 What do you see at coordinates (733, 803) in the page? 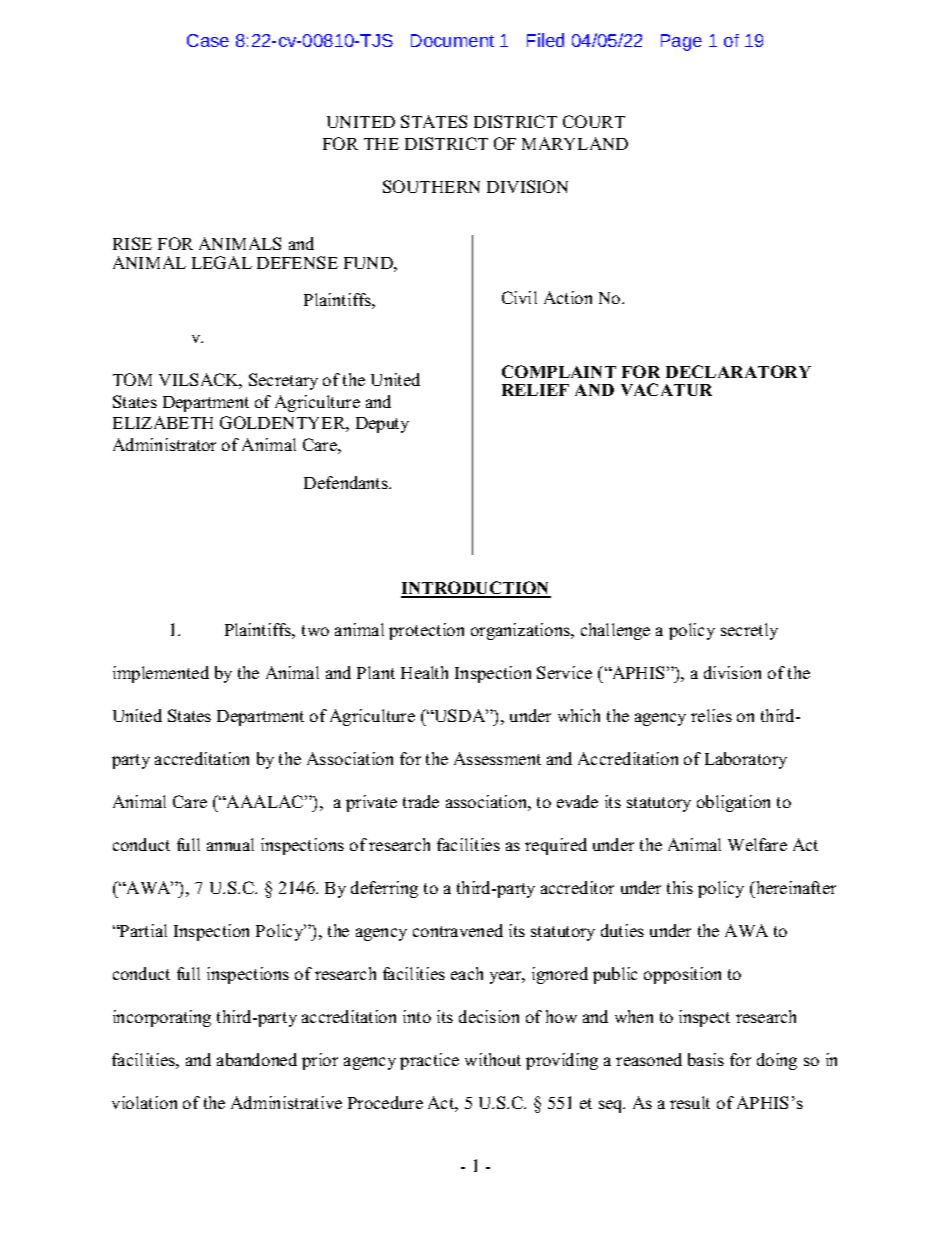
I see `obligation` at bounding box center [733, 803].
